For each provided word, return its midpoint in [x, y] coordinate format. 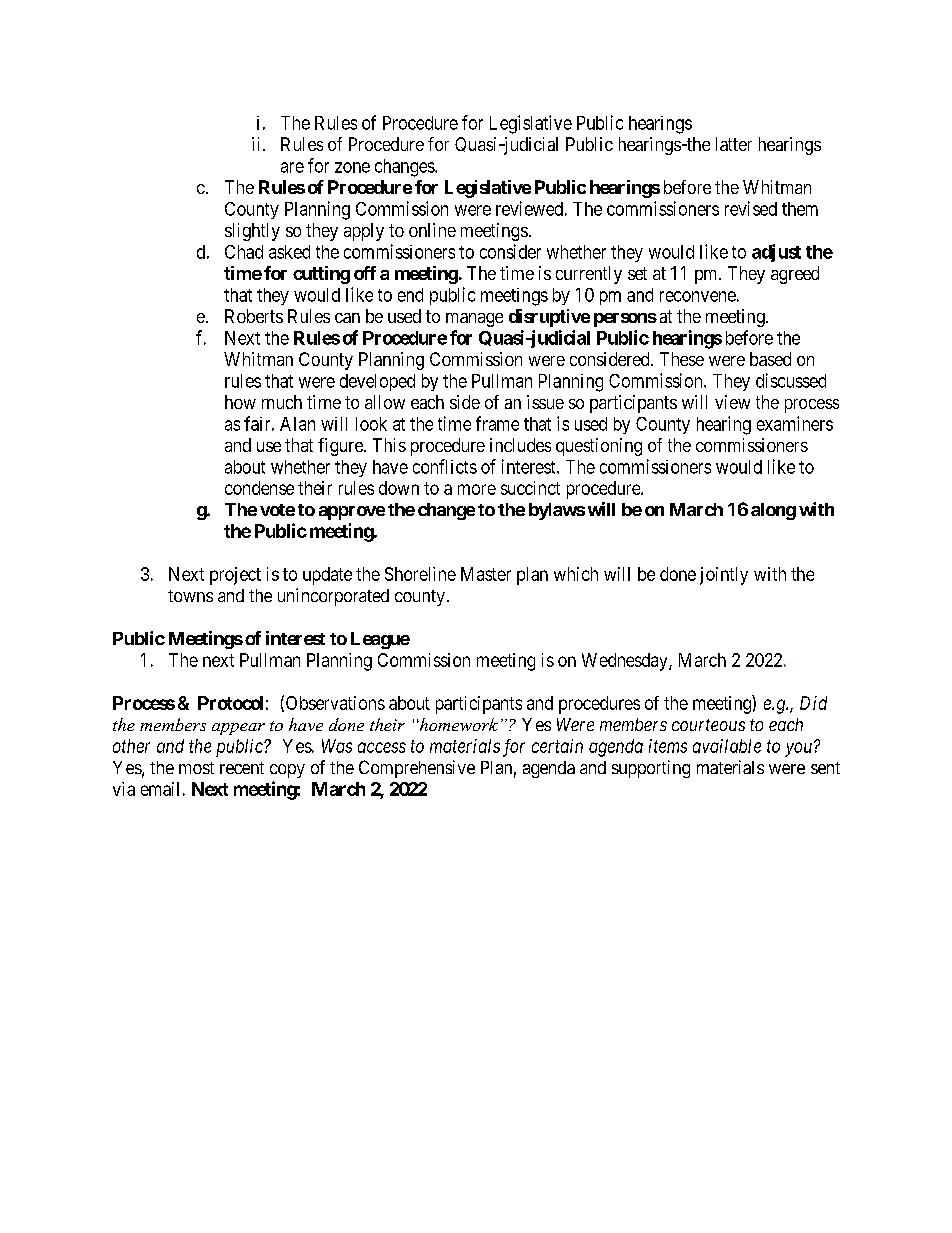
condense [259, 488]
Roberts [254, 316]
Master [486, 574]
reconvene [698, 296]
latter [734, 144]
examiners [795, 423]
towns [190, 596]
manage [474, 320]
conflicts [445, 466]
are [292, 167]
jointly [724, 576]
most [196, 768]
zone [352, 167]
